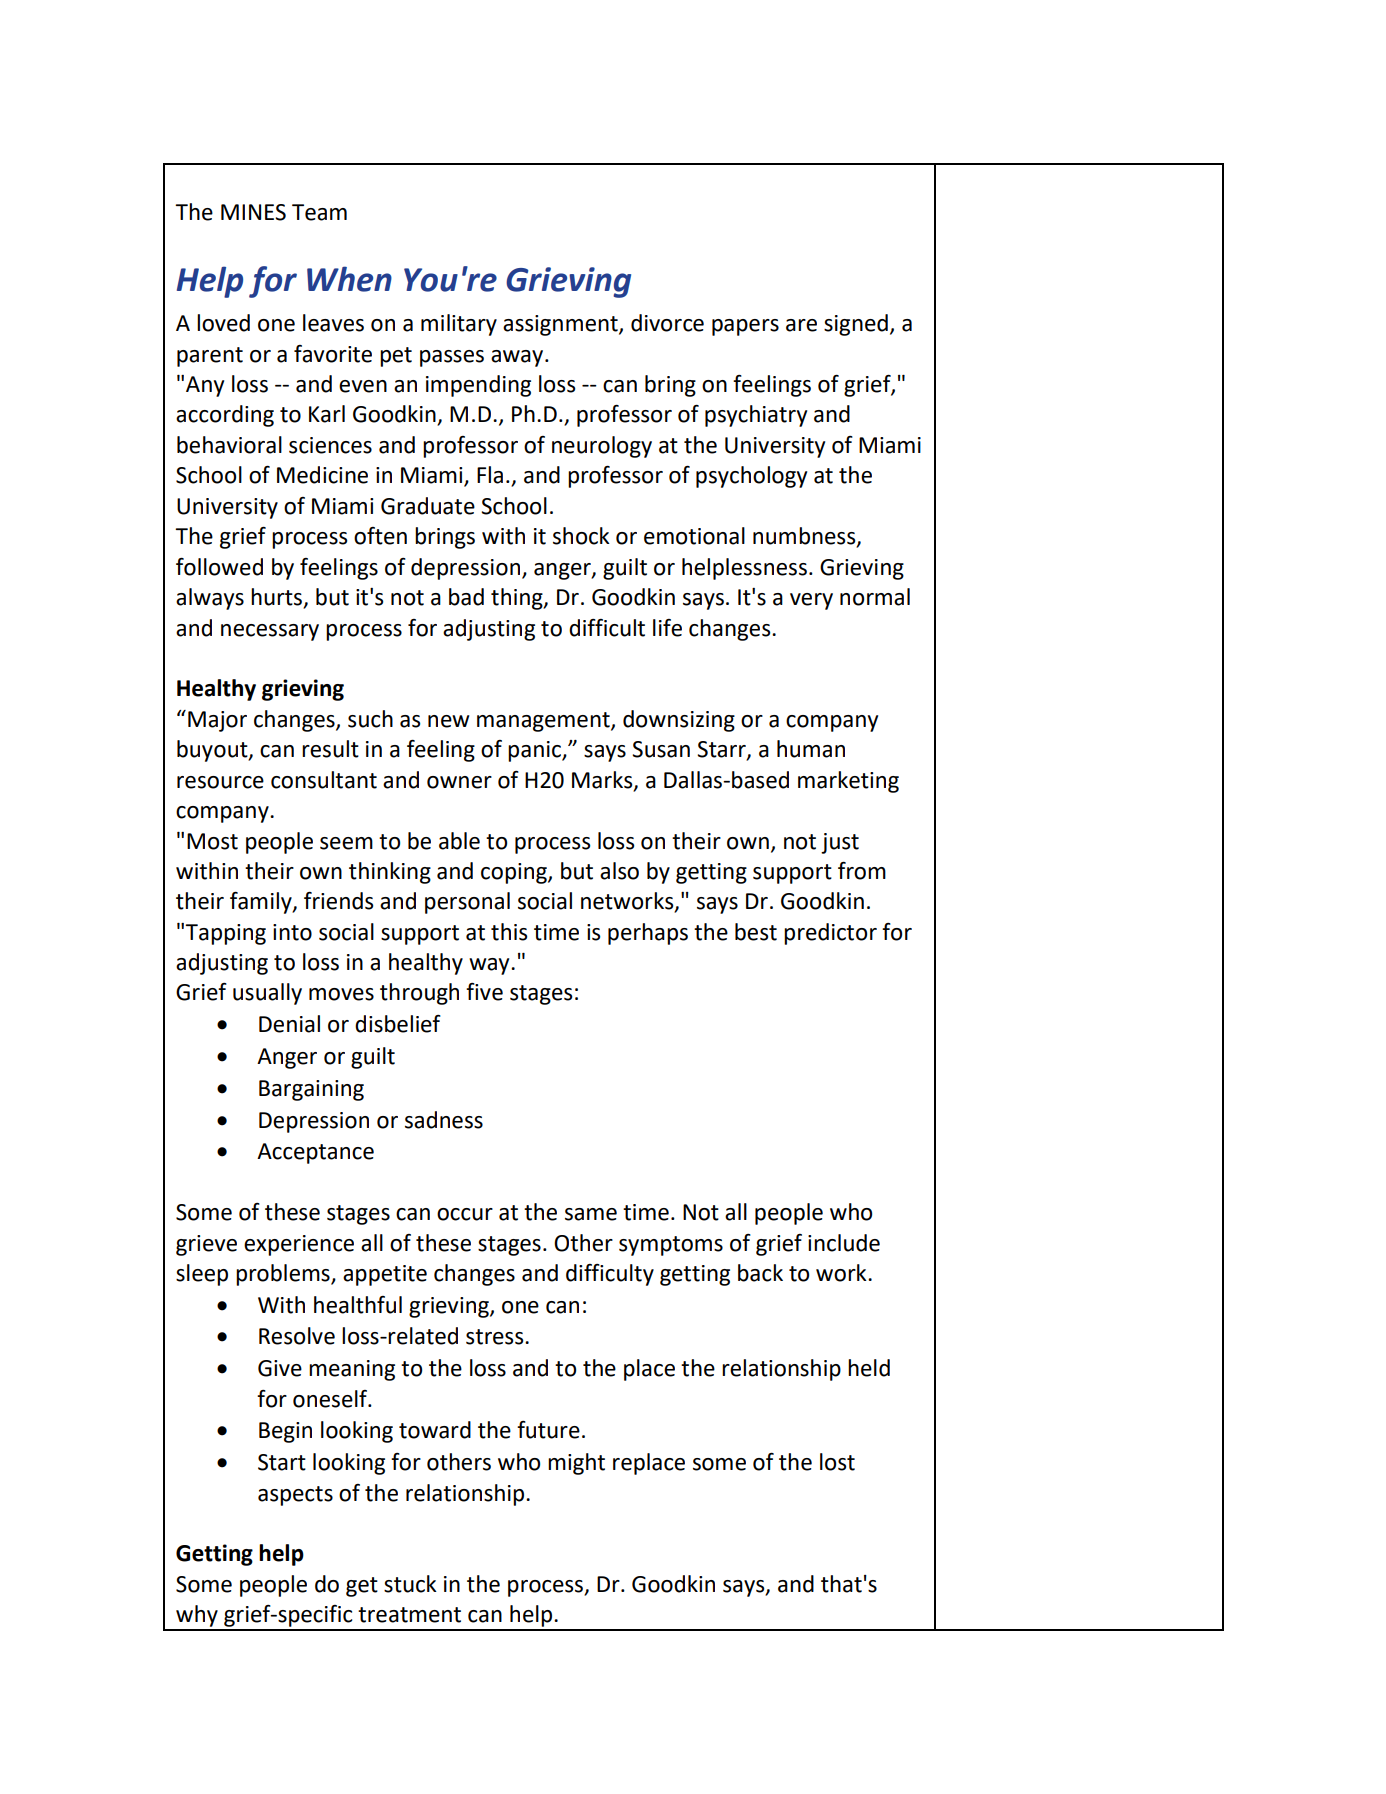 Image resolution: width=1386 pixels, height=1794 pixels. I want to click on hurts, so click(278, 598).
